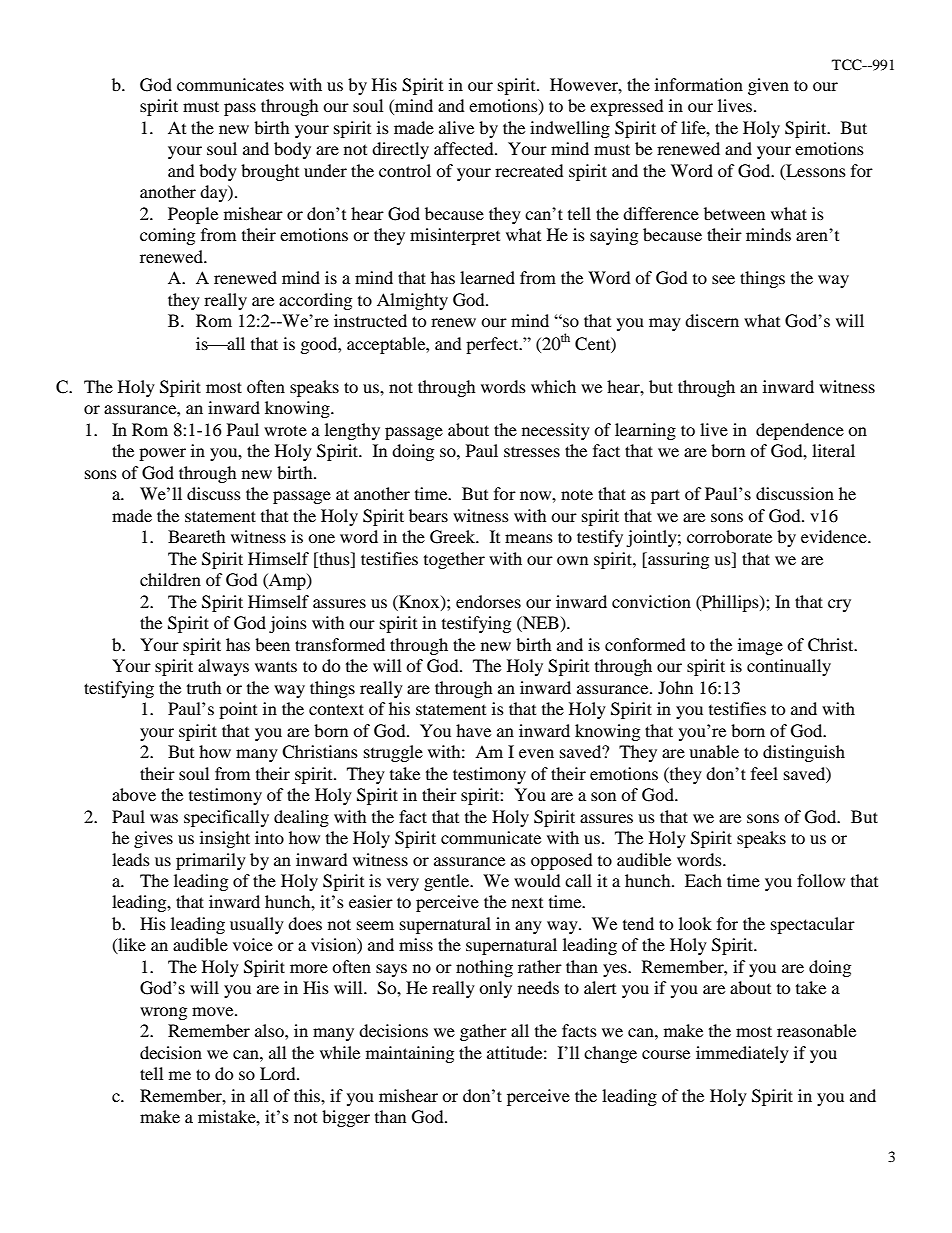 The image size is (952, 1233). I want to click on discern, so click(712, 320).
